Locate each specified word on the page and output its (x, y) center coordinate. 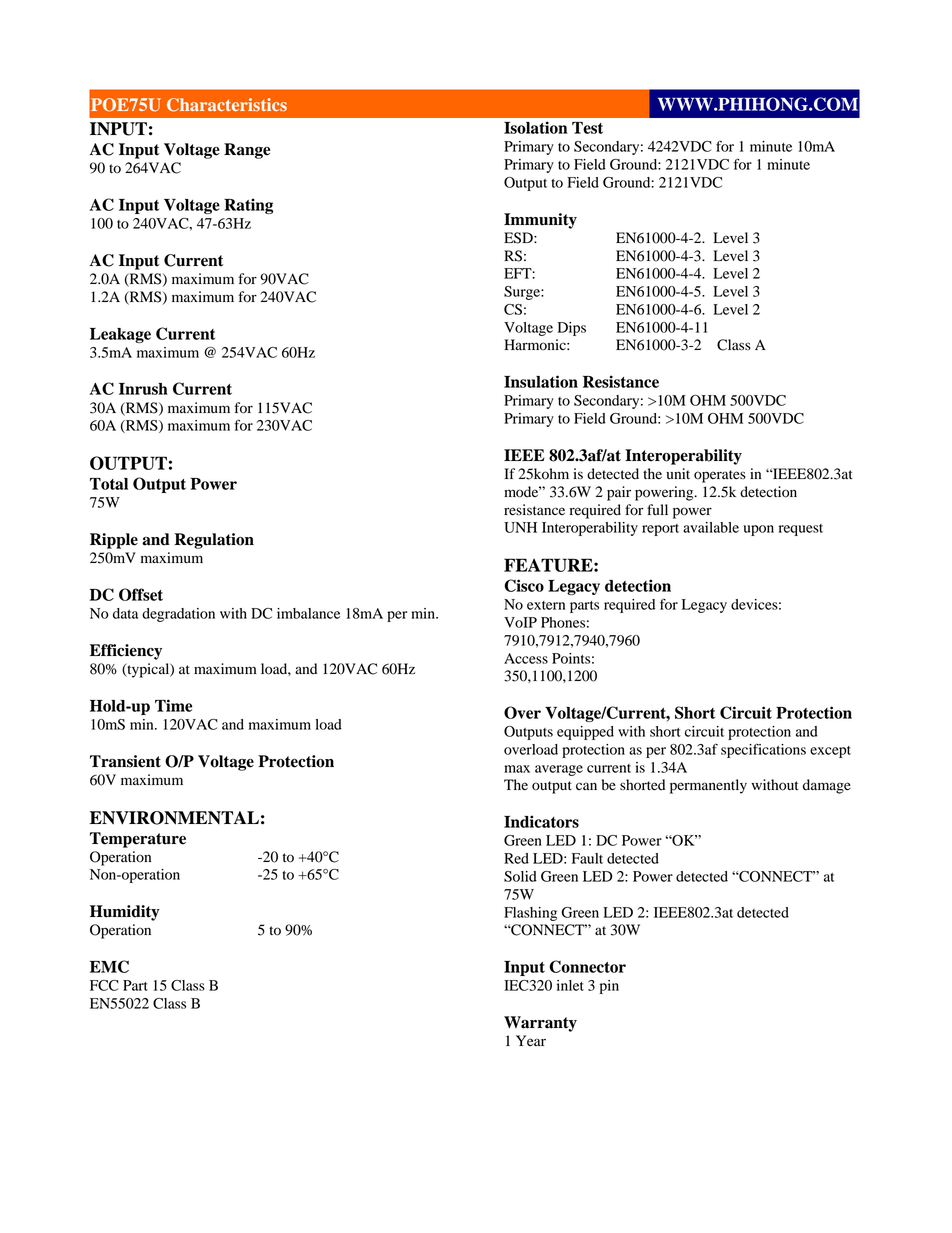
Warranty (540, 1024)
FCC (104, 985)
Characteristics (227, 105)
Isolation (535, 127)
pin (609, 987)
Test (587, 128)
